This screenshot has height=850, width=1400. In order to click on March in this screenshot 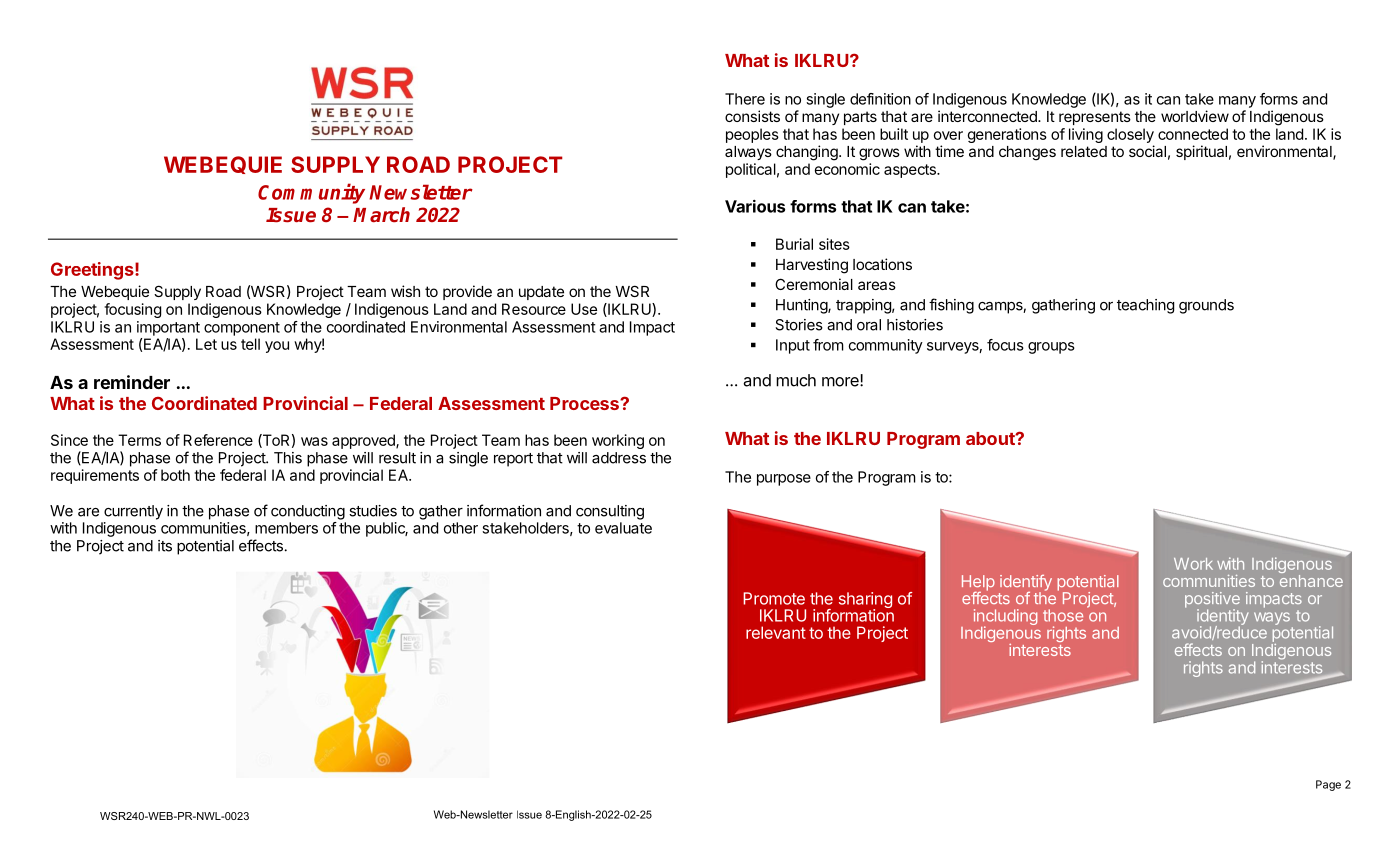, I will do `click(381, 214)`.
